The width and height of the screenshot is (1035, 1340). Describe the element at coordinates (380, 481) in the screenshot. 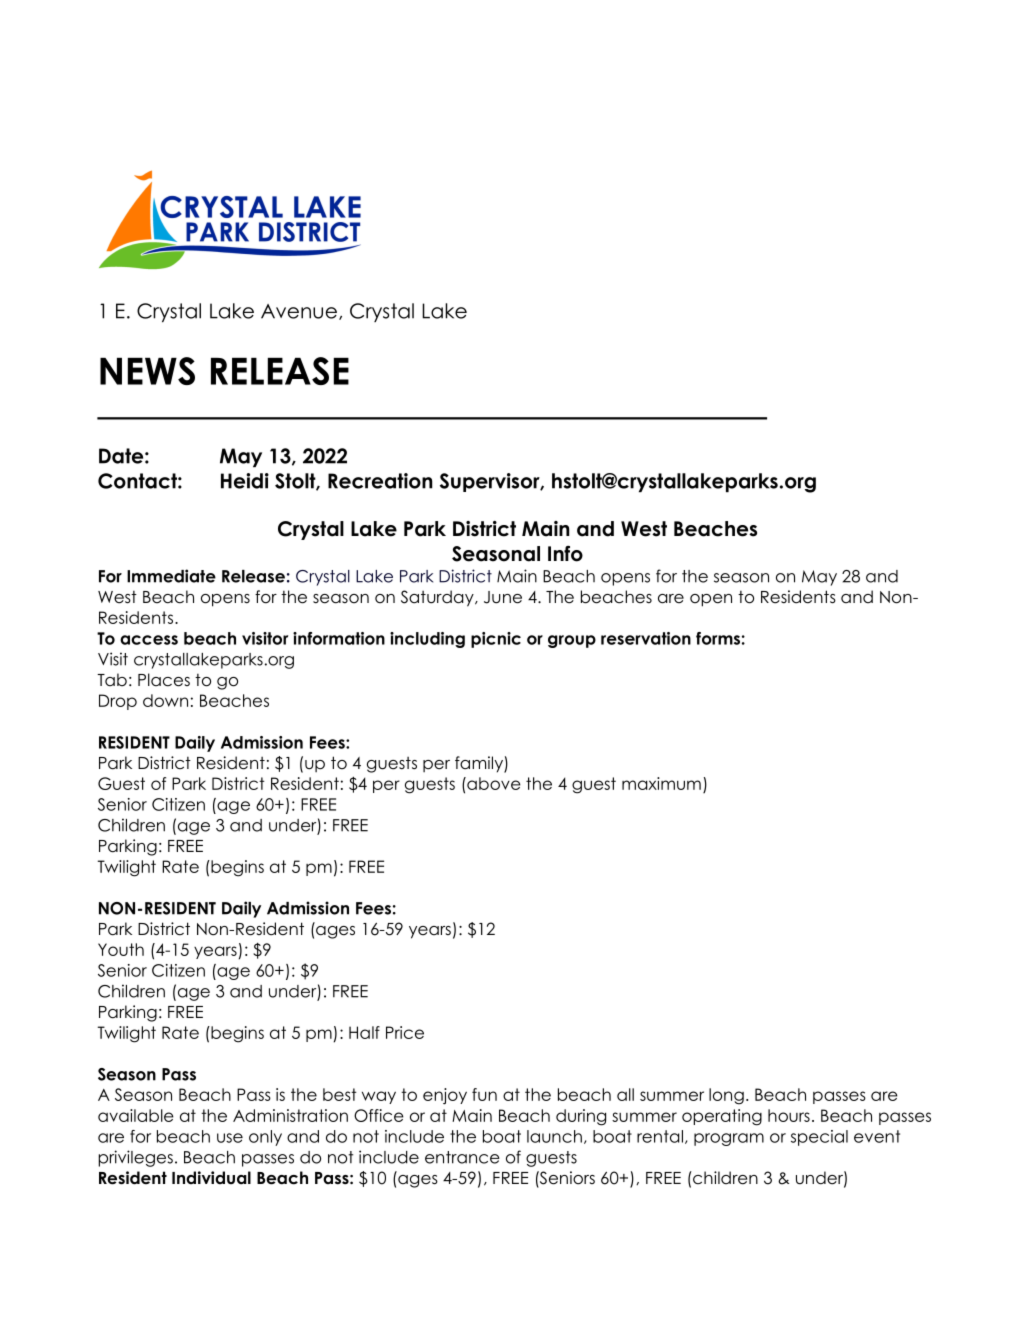

I see `Recreation` at that location.
